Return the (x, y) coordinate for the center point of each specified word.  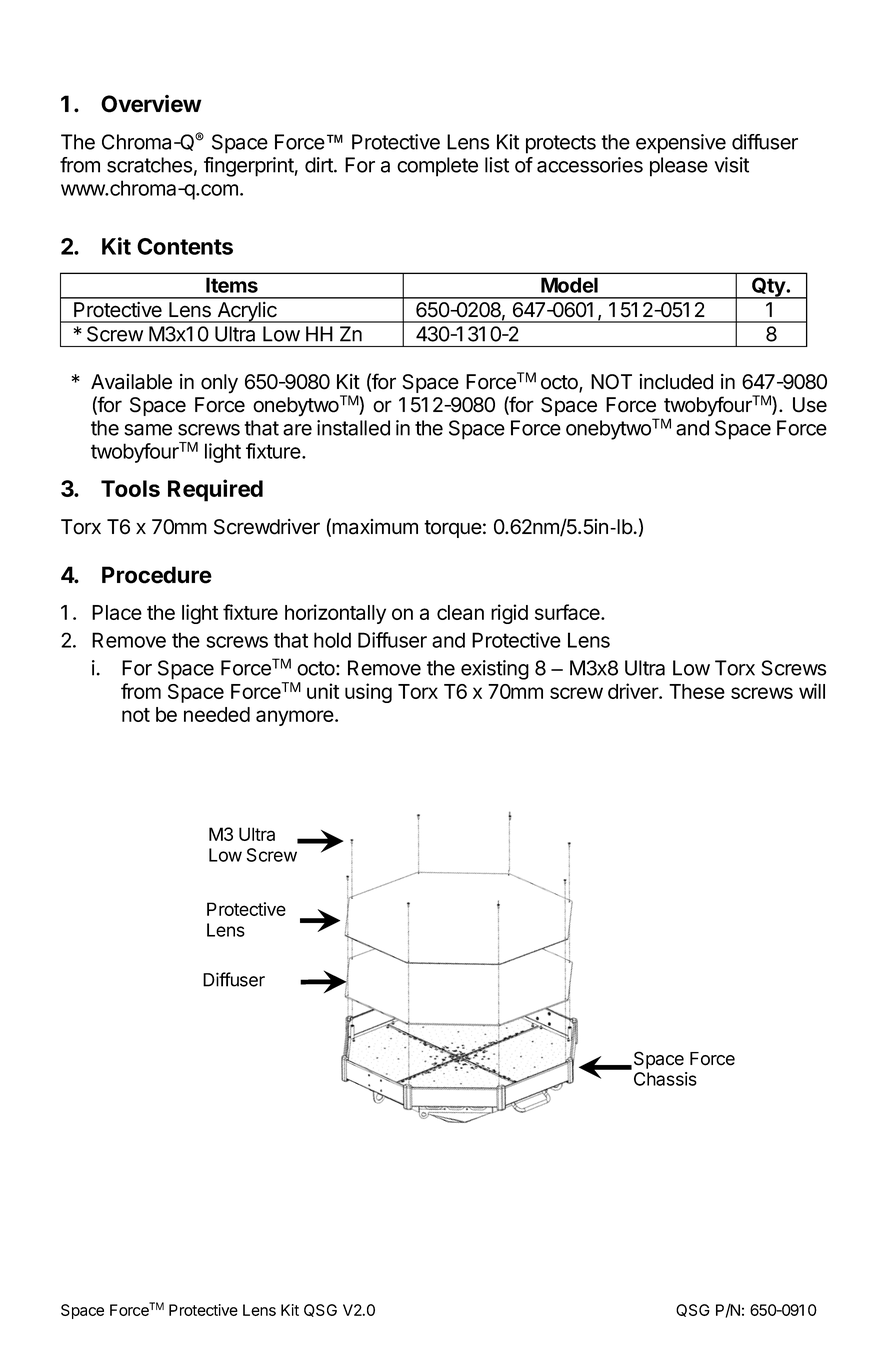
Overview (151, 104)
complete (437, 167)
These (697, 691)
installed (353, 428)
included (676, 382)
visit (731, 165)
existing (495, 670)
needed (217, 714)
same (148, 430)
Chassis (665, 1079)
